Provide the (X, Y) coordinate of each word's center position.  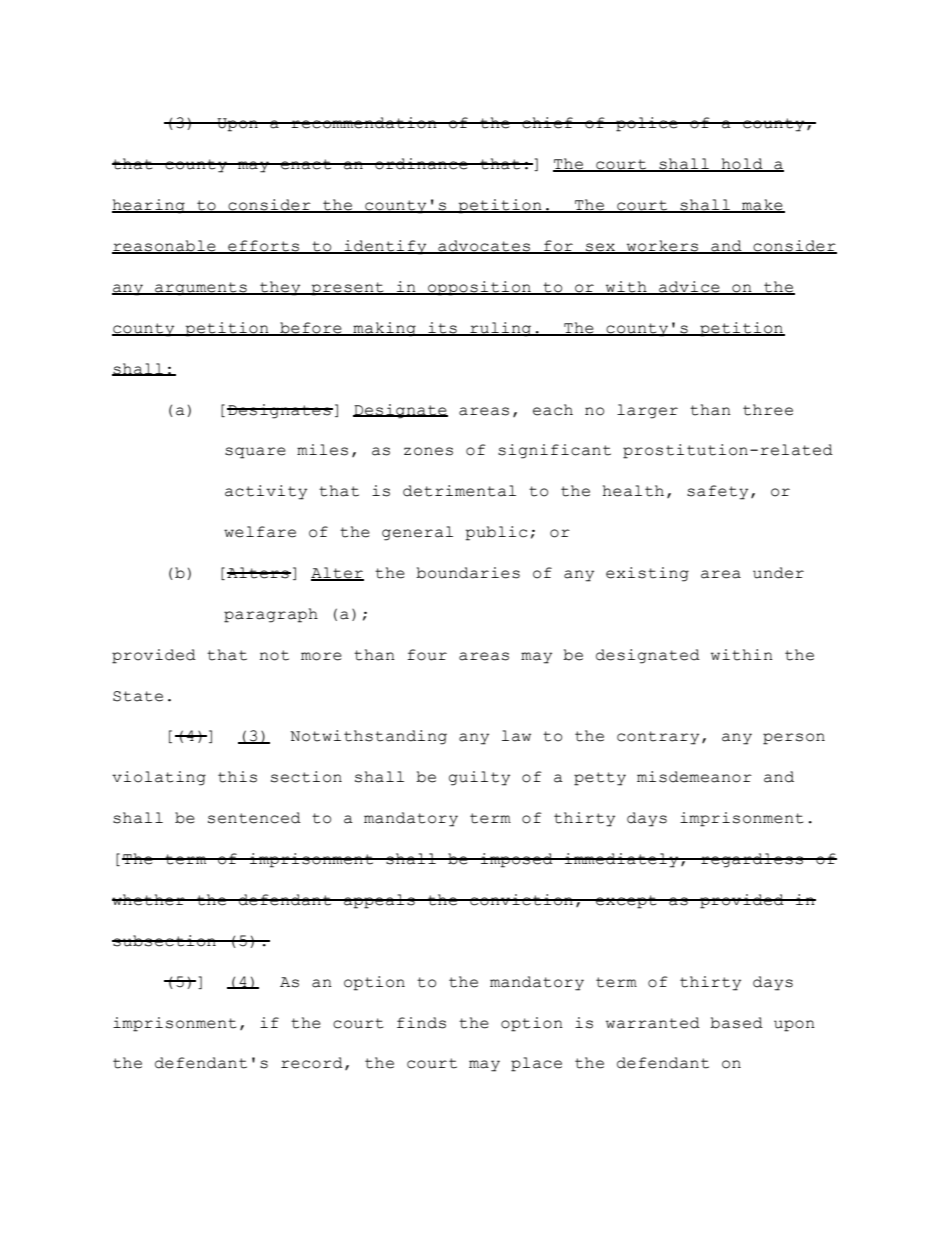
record (312, 1063)
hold (742, 165)
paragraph (271, 615)
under (778, 573)
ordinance (421, 164)
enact (306, 164)
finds (421, 1023)
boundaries (468, 573)
